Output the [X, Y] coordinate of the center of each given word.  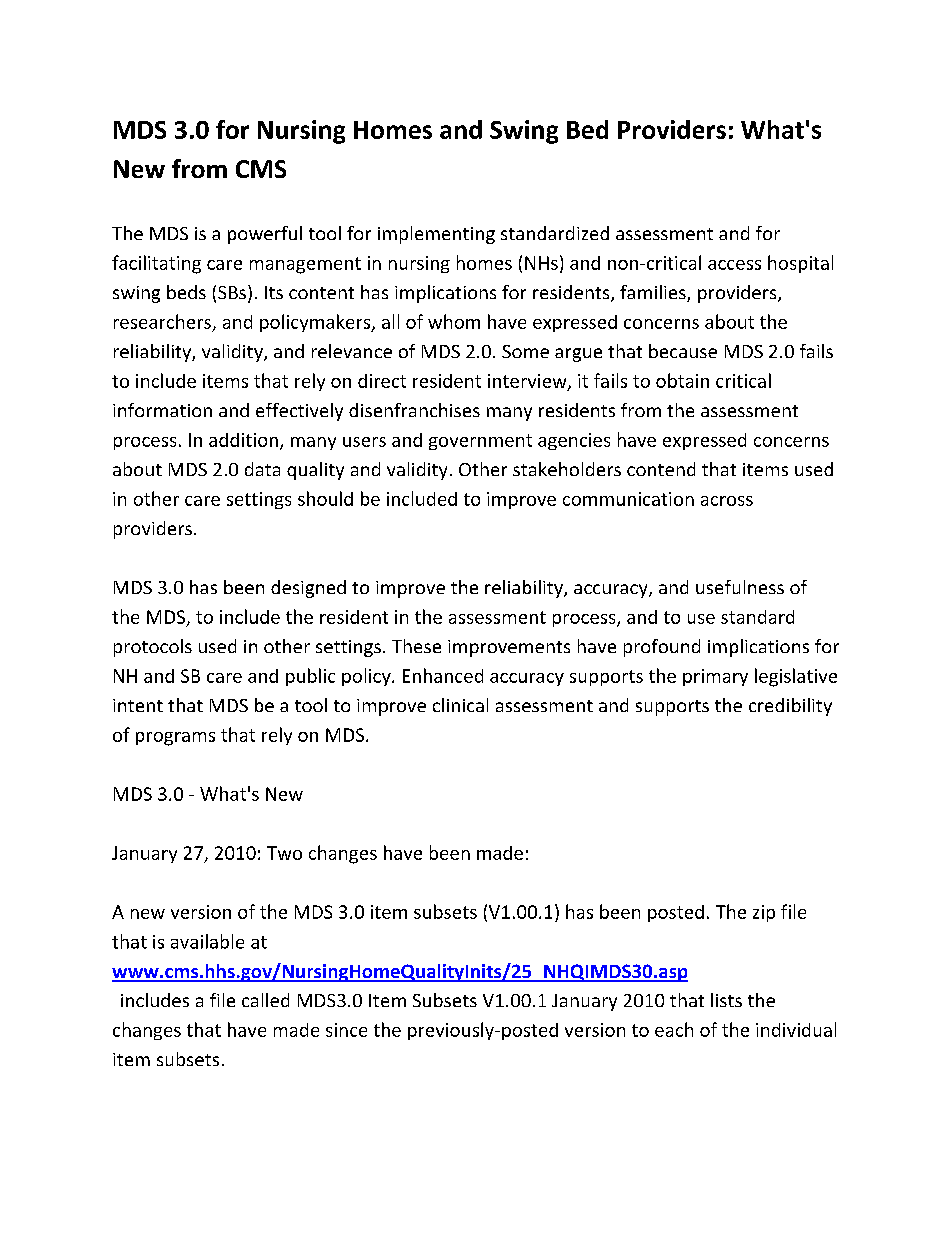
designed [308, 589]
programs [175, 739]
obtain [682, 380]
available [207, 941]
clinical [460, 705]
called [265, 1000]
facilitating [156, 264]
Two [284, 853]
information [162, 410]
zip [764, 913]
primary [715, 677]
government [480, 442]
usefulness [740, 587]
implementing [436, 235]
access [734, 265]
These [416, 646]
